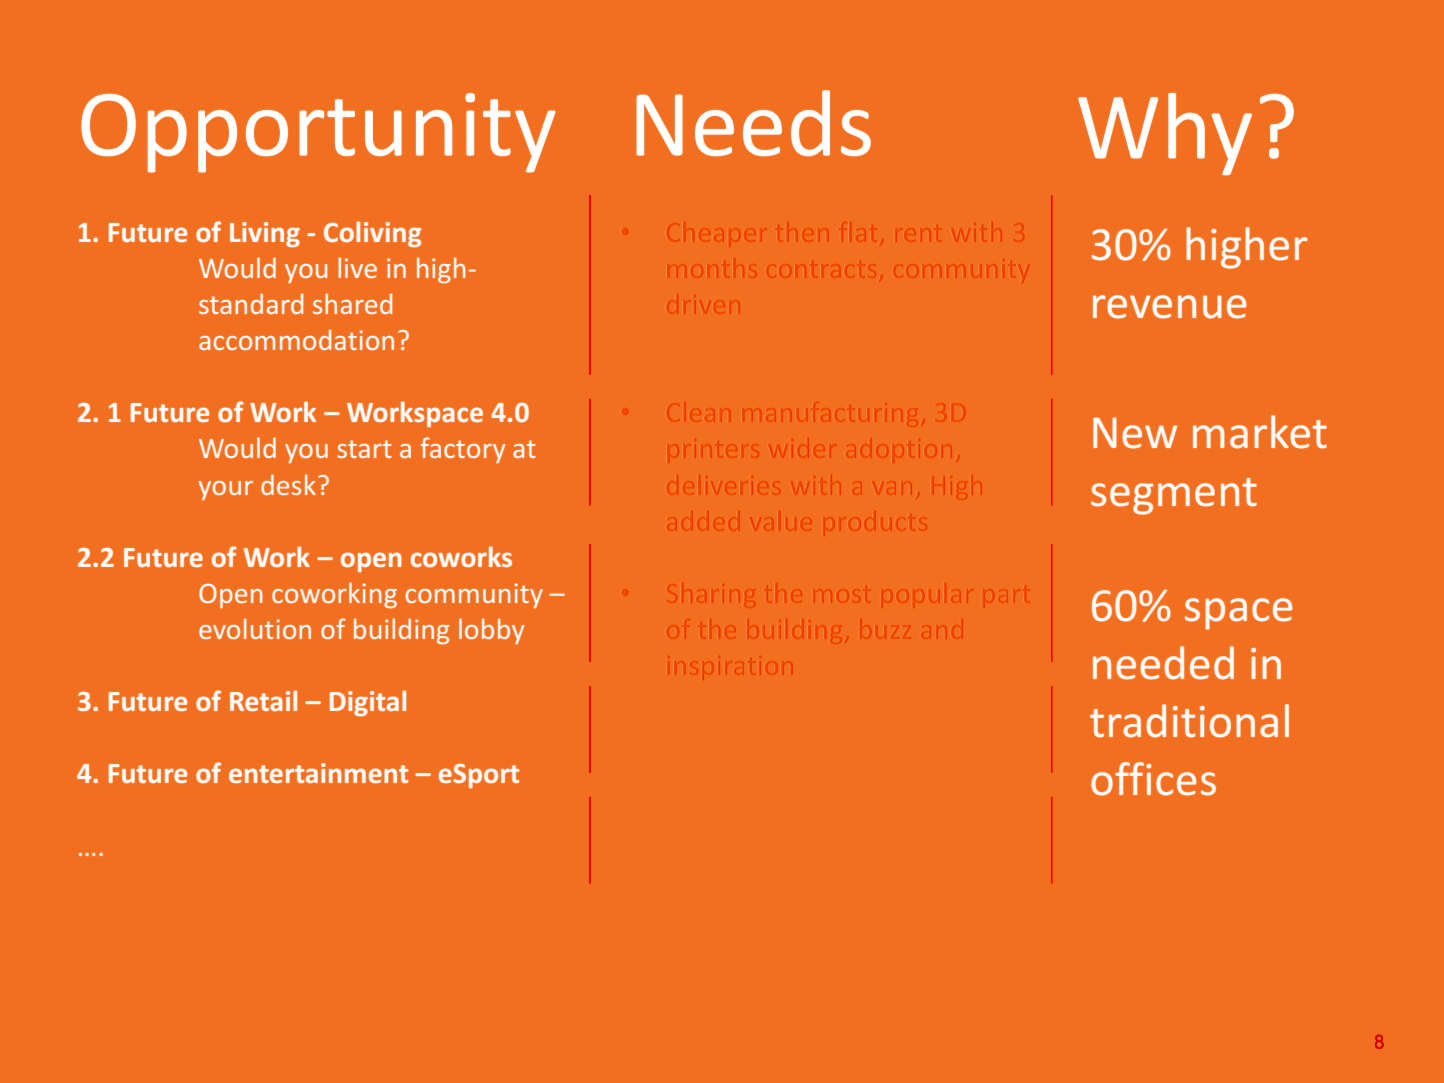  What do you see at coordinates (1174, 496) in the screenshot?
I see `segment` at bounding box center [1174, 496].
